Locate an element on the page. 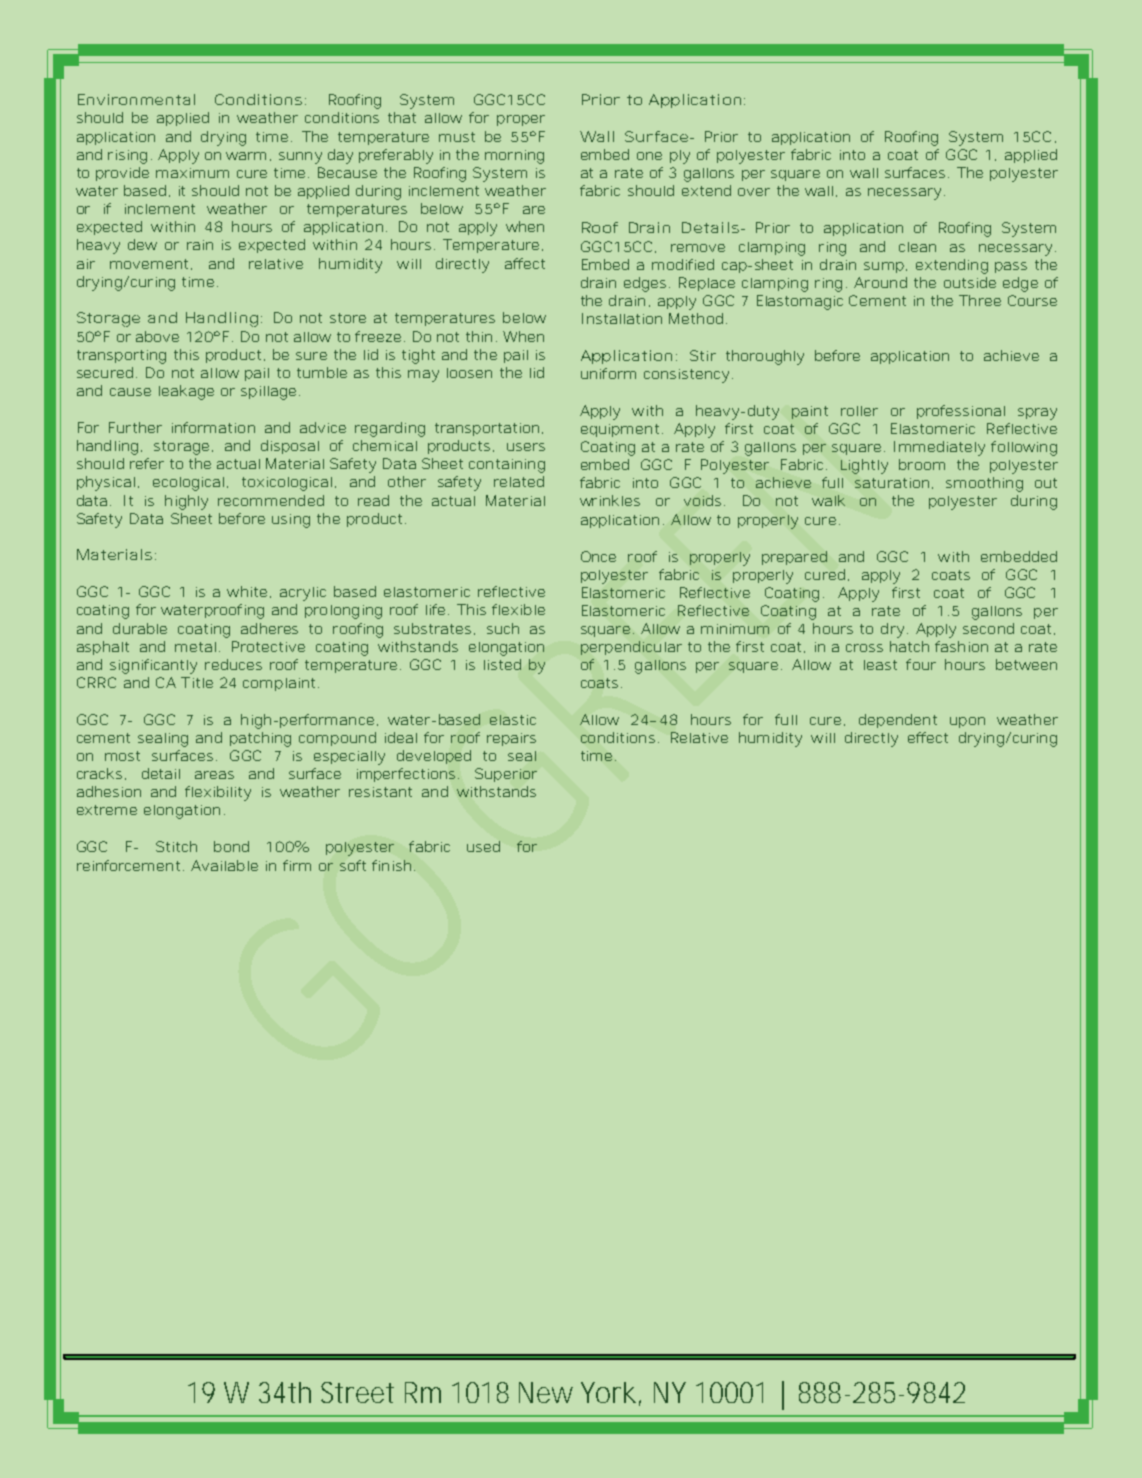 The width and height of the image is (1142, 1478). New is located at coordinates (546, 1392).
